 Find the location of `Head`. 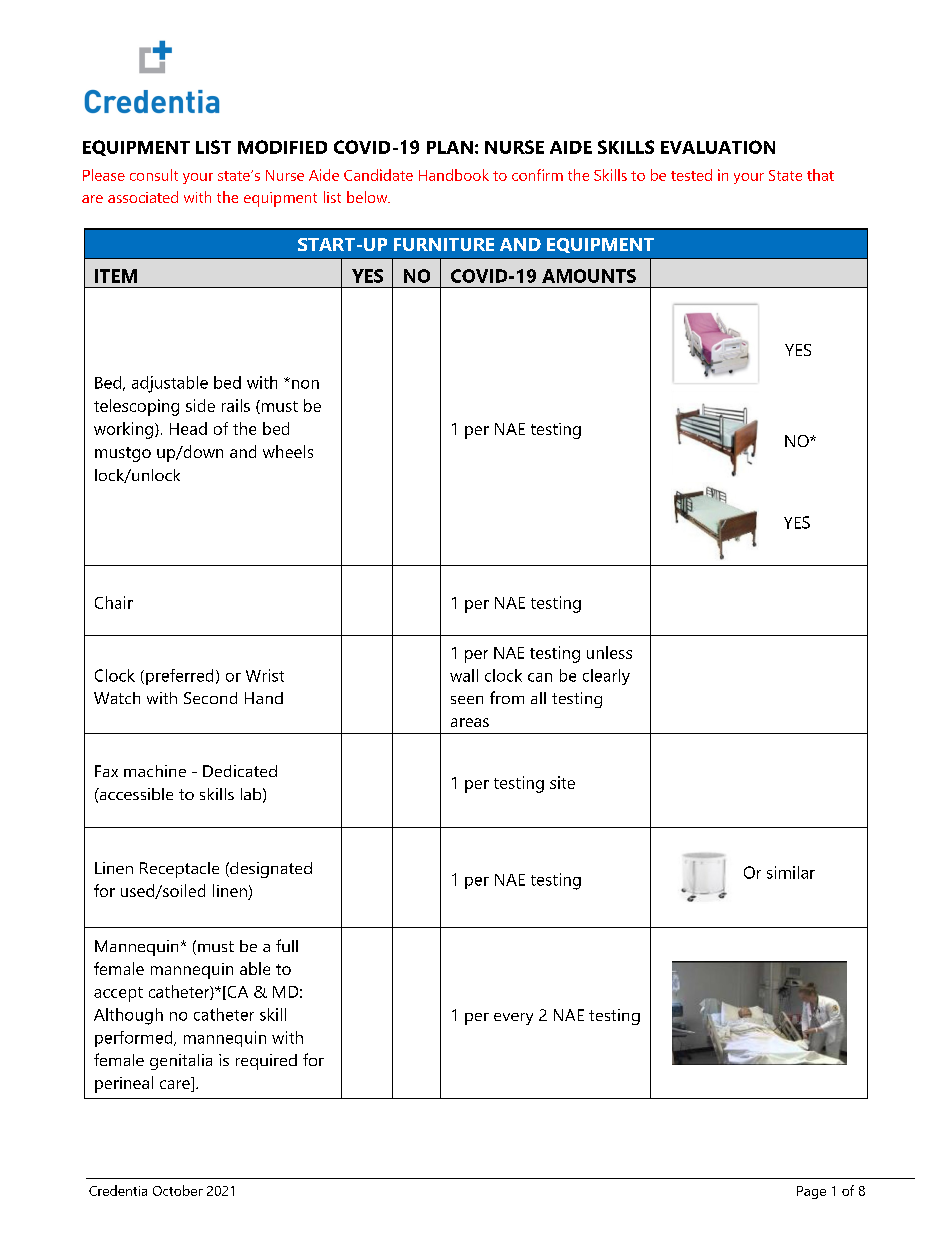

Head is located at coordinates (188, 428).
